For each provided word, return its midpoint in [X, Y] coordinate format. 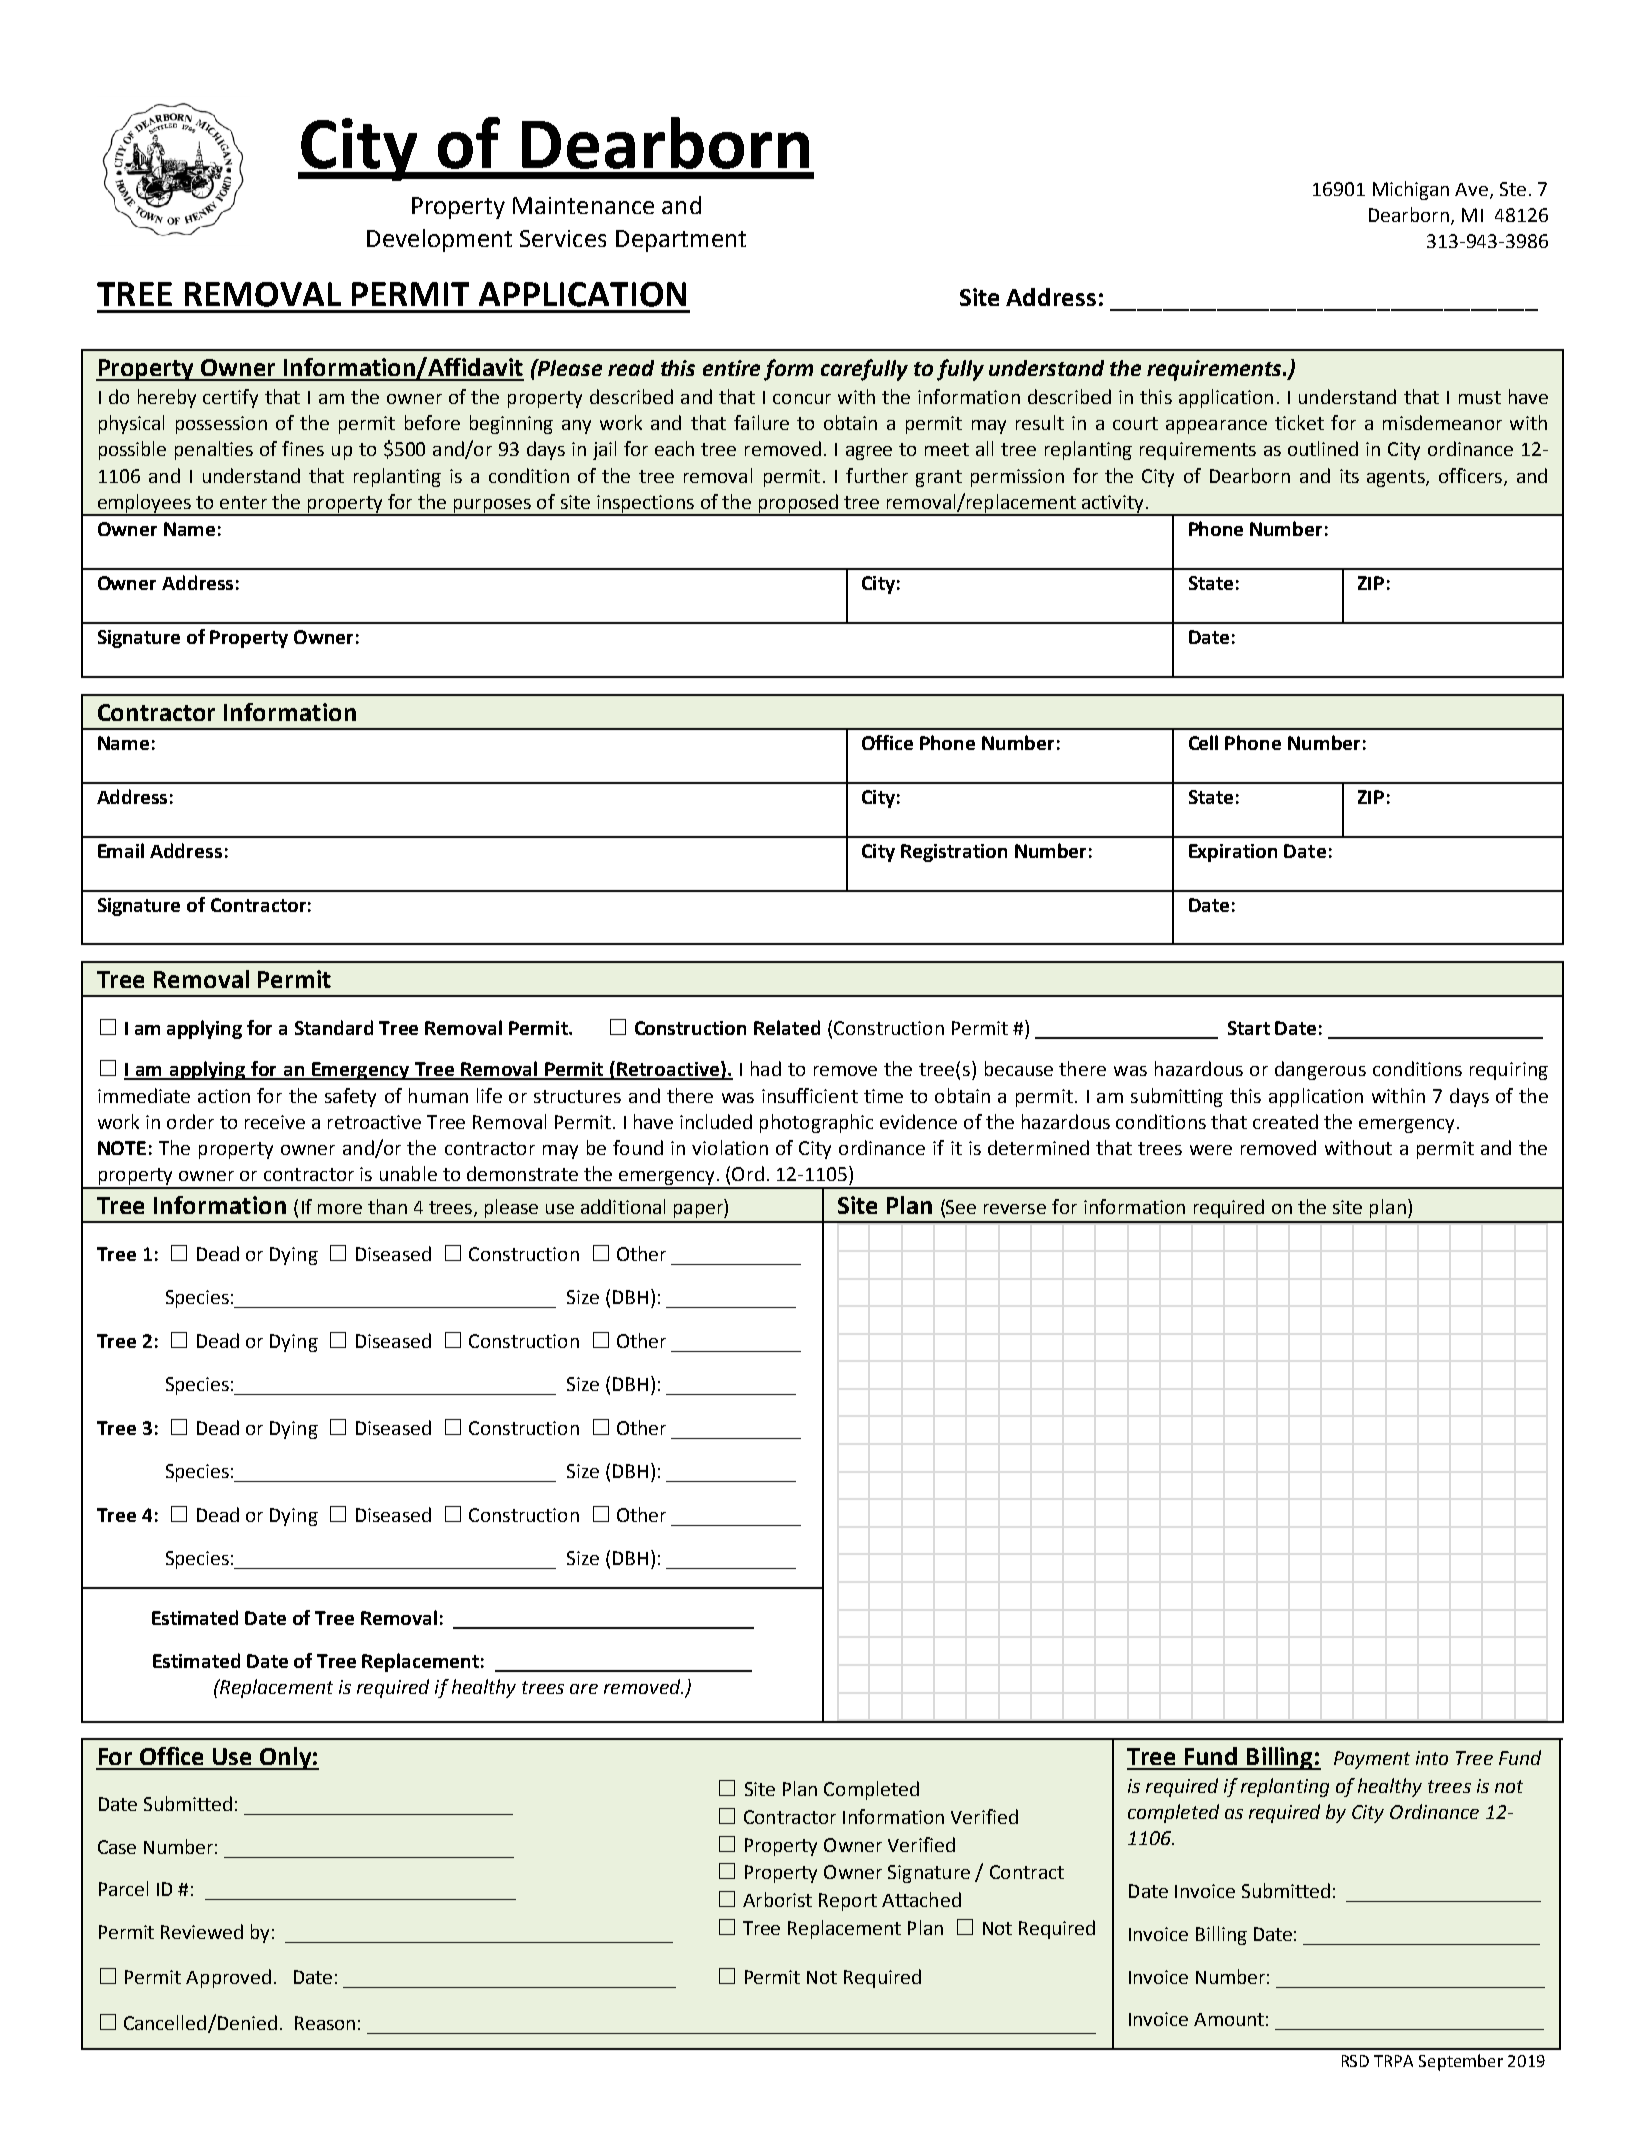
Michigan [1411, 190]
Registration [954, 853]
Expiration [1233, 853]
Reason [325, 2023]
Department [681, 241]
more [340, 1209]
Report [848, 1902]
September [1461, 2062]
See [961, 1207]
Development [439, 240]
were [1211, 1150]
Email [121, 850]
